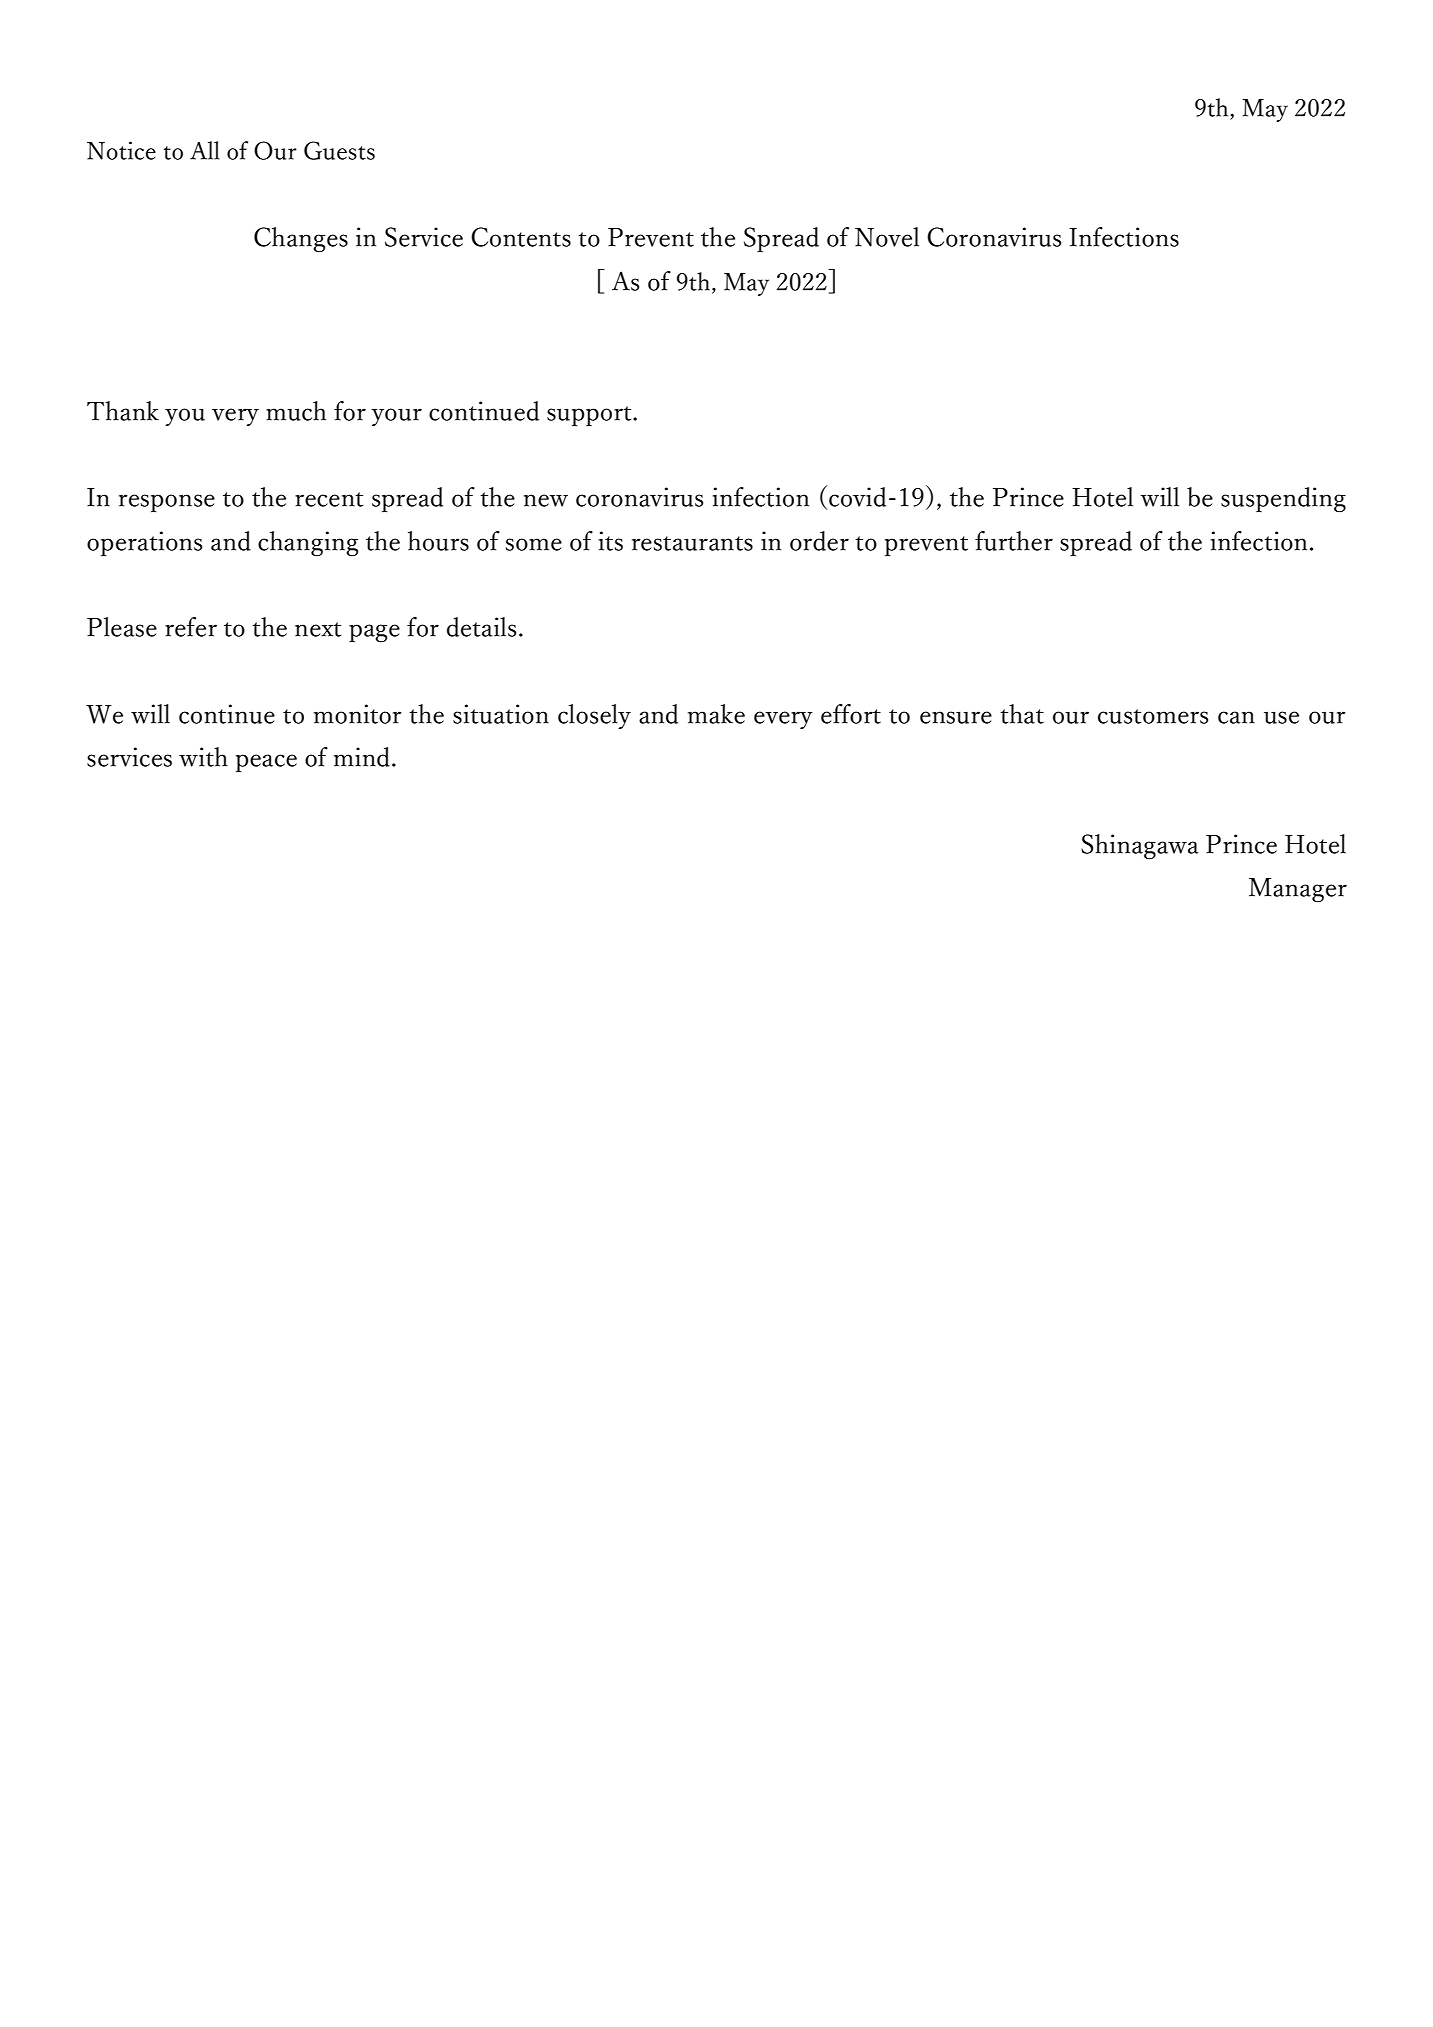 The height and width of the page is (2027, 1433). What do you see at coordinates (521, 237) in the page?
I see `Contents` at bounding box center [521, 237].
